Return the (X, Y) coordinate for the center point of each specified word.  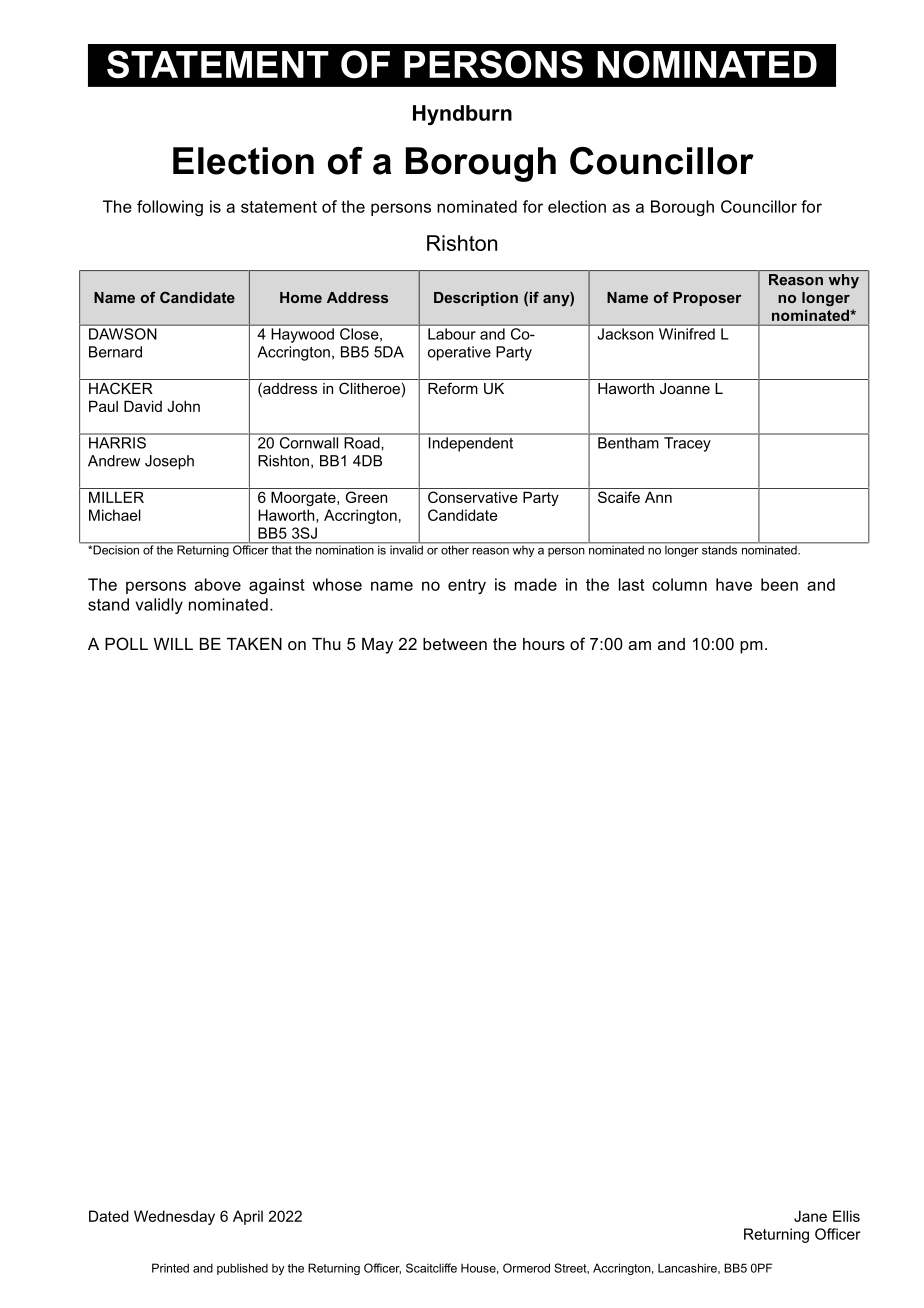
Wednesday (174, 1217)
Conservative (473, 497)
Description (476, 299)
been (779, 584)
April (248, 1217)
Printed (170, 1268)
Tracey (687, 444)
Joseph (169, 462)
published (242, 1269)
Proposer (707, 299)
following (170, 208)
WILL (173, 644)
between (455, 644)
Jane (810, 1216)
